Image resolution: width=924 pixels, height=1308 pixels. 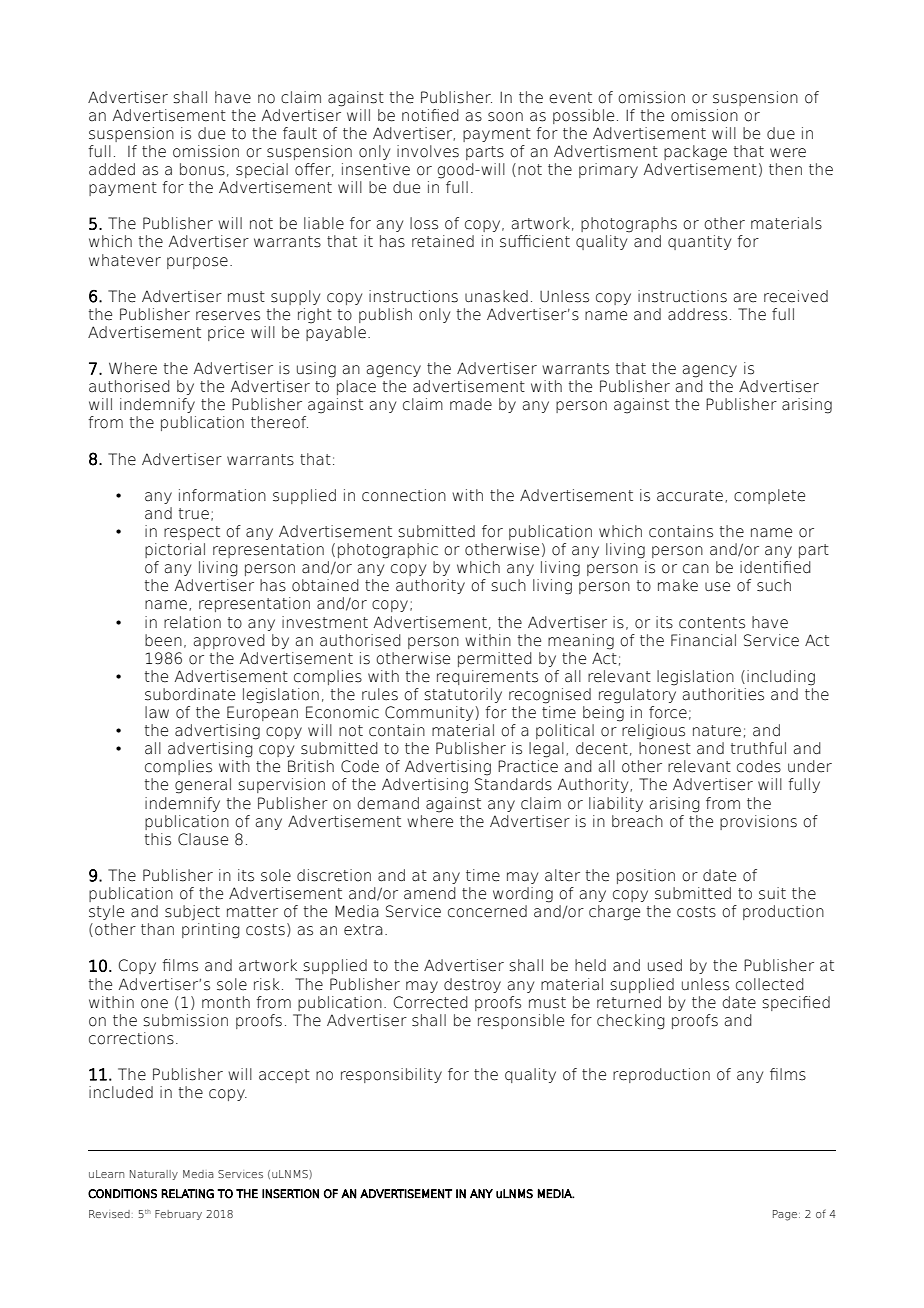 I want to click on package, so click(x=695, y=153).
